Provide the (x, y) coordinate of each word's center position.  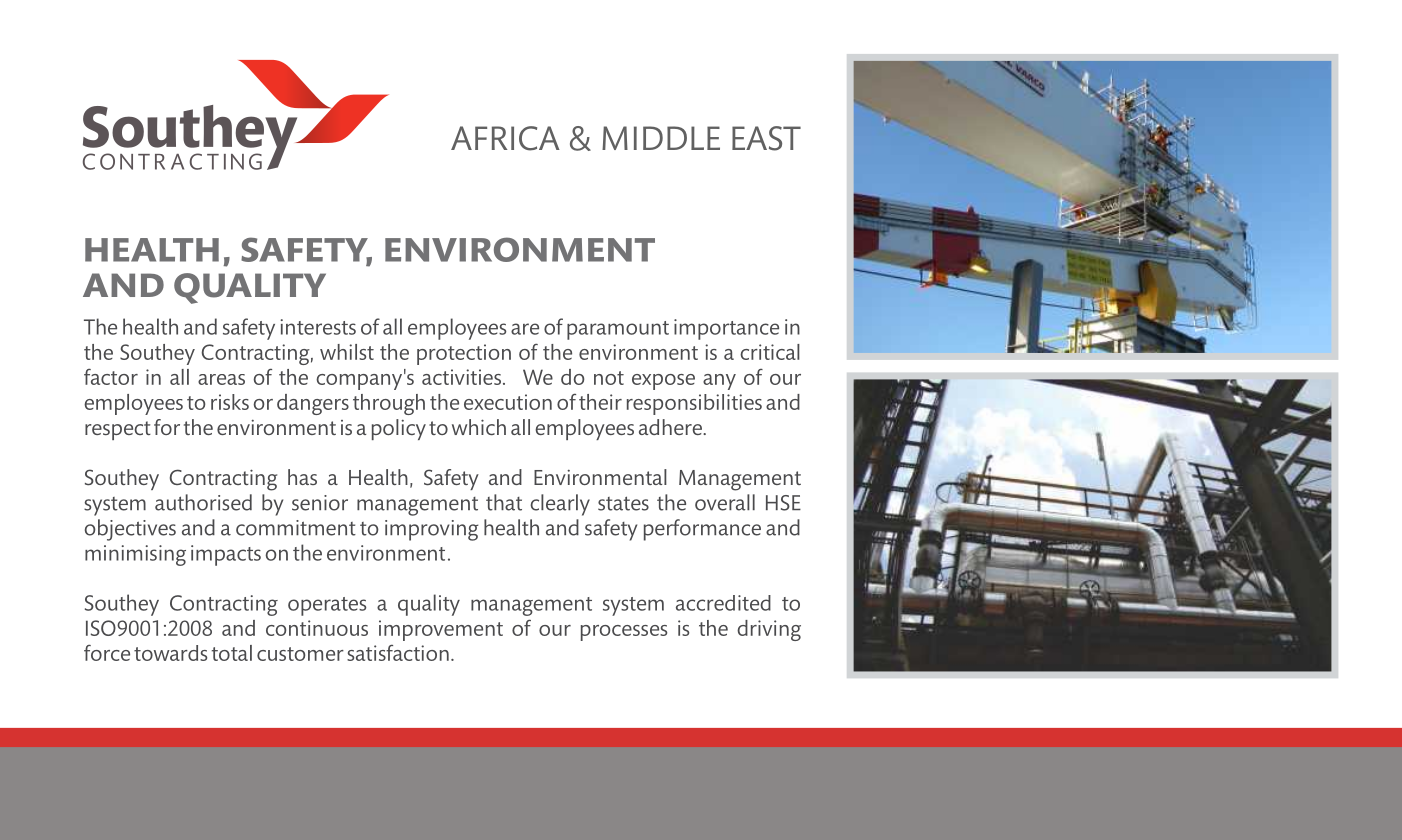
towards (170, 653)
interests (318, 327)
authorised (203, 502)
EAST (766, 138)
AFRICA (505, 138)
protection (464, 354)
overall (725, 502)
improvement (441, 630)
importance (726, 329)
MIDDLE (661, 138)
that (504, 502)
